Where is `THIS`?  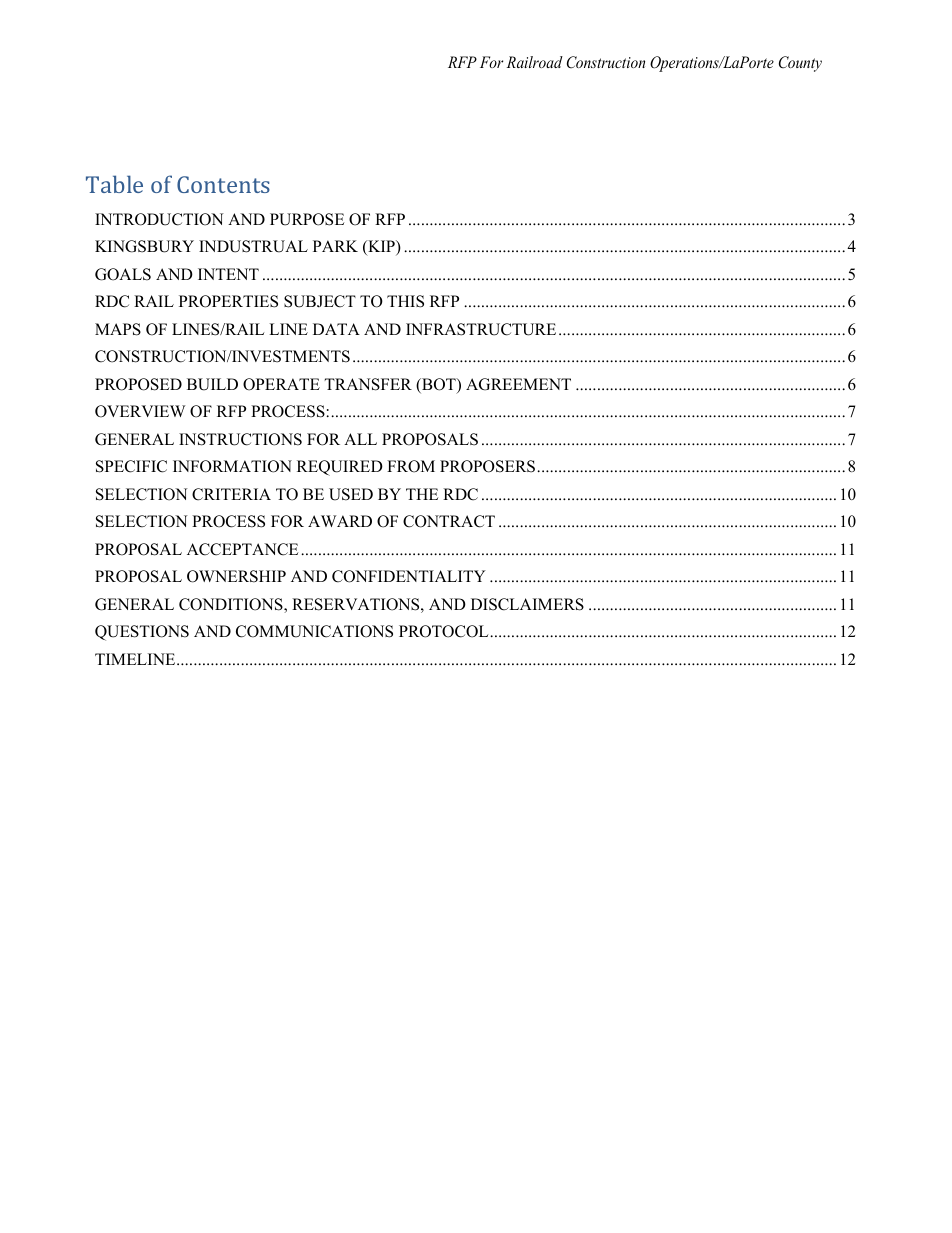 THIS is located at coordinates (405, 301).
